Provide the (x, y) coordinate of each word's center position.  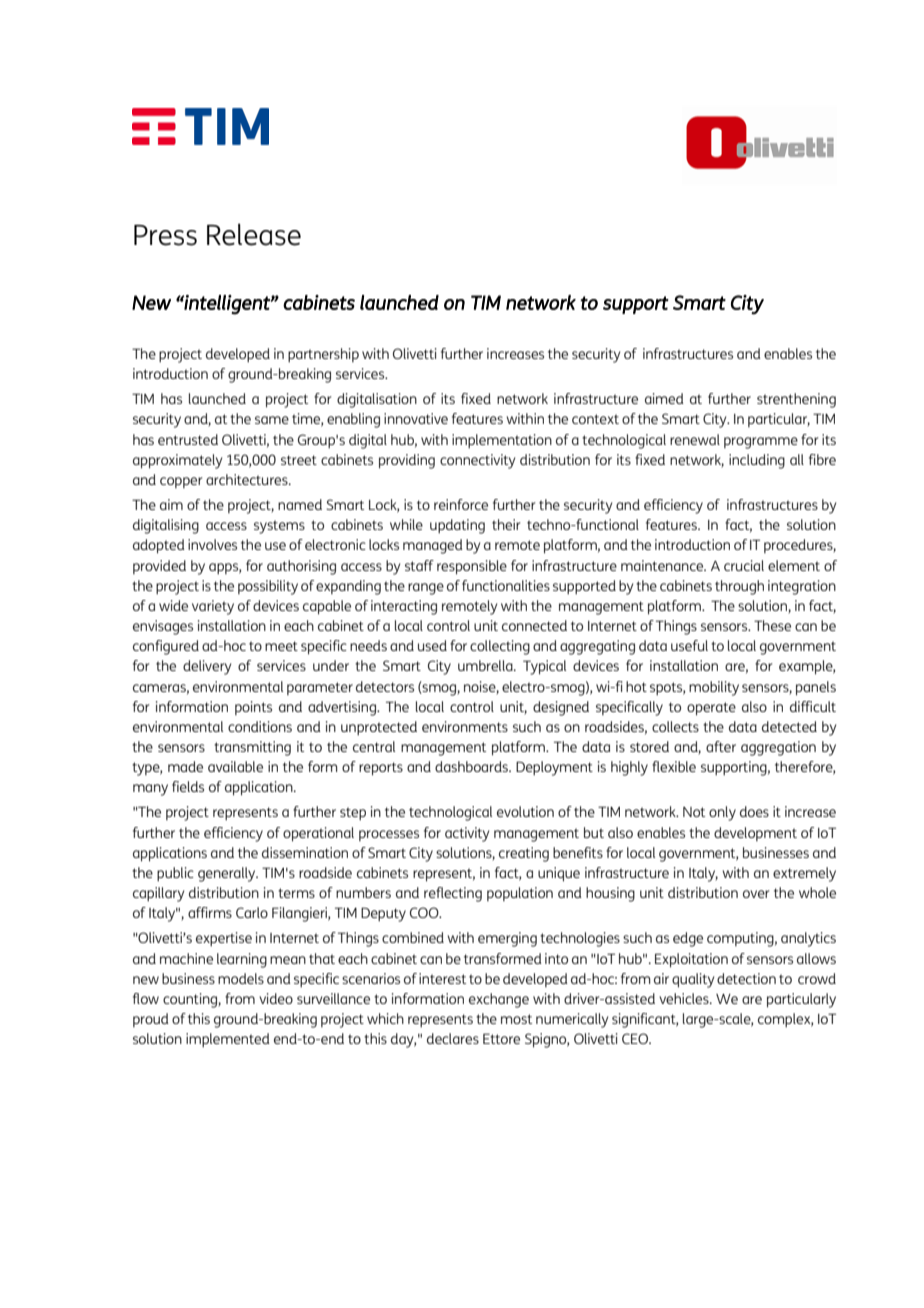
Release (254, 234)
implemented (228, 1040)
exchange (499, 1000)
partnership (323, 355)
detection (746, 978)
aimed (664, 398)
